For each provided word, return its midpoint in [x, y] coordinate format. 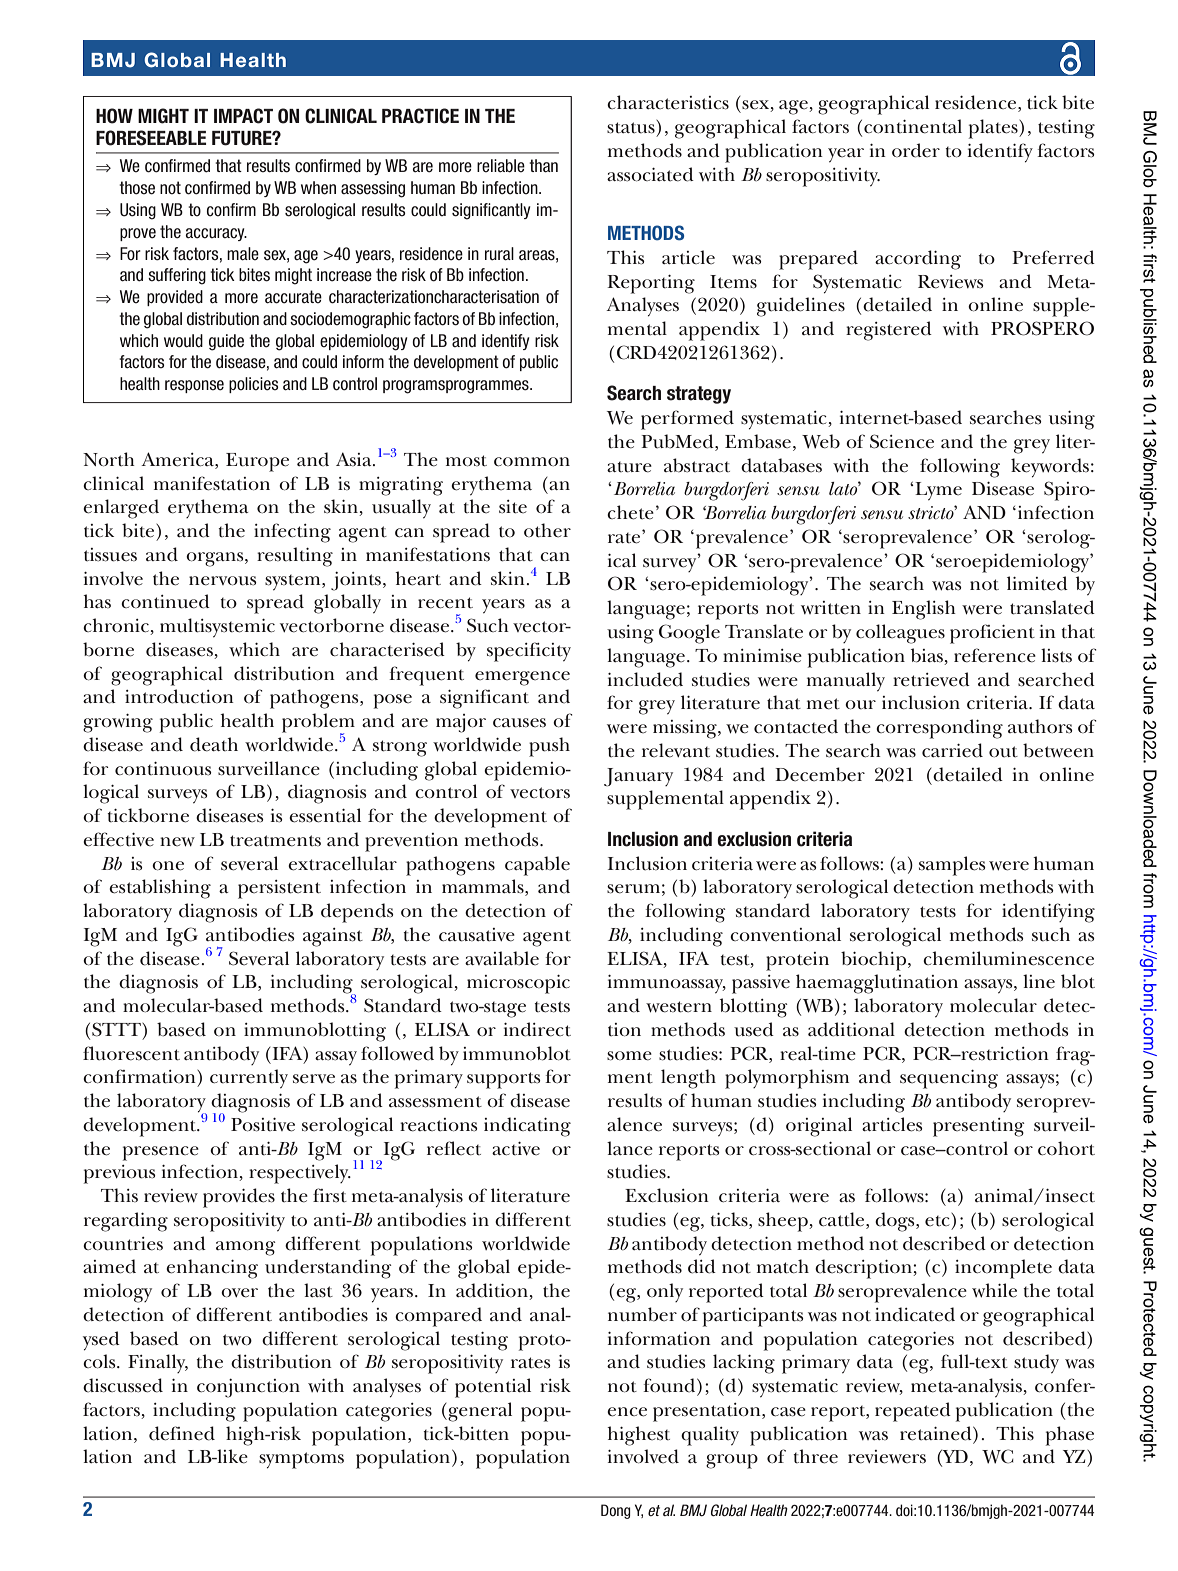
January [638, 777]
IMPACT [243, 116]
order [916, 150]
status [632, 127]
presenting [978, 1127]
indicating [527, 1127]
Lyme [937, 491]
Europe [257, 462]
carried [952, 750]
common [532, 461]
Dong [616, 1511]
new [177, 842]
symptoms [301, 1460]
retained [937, 1433]
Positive [263, 1125]
